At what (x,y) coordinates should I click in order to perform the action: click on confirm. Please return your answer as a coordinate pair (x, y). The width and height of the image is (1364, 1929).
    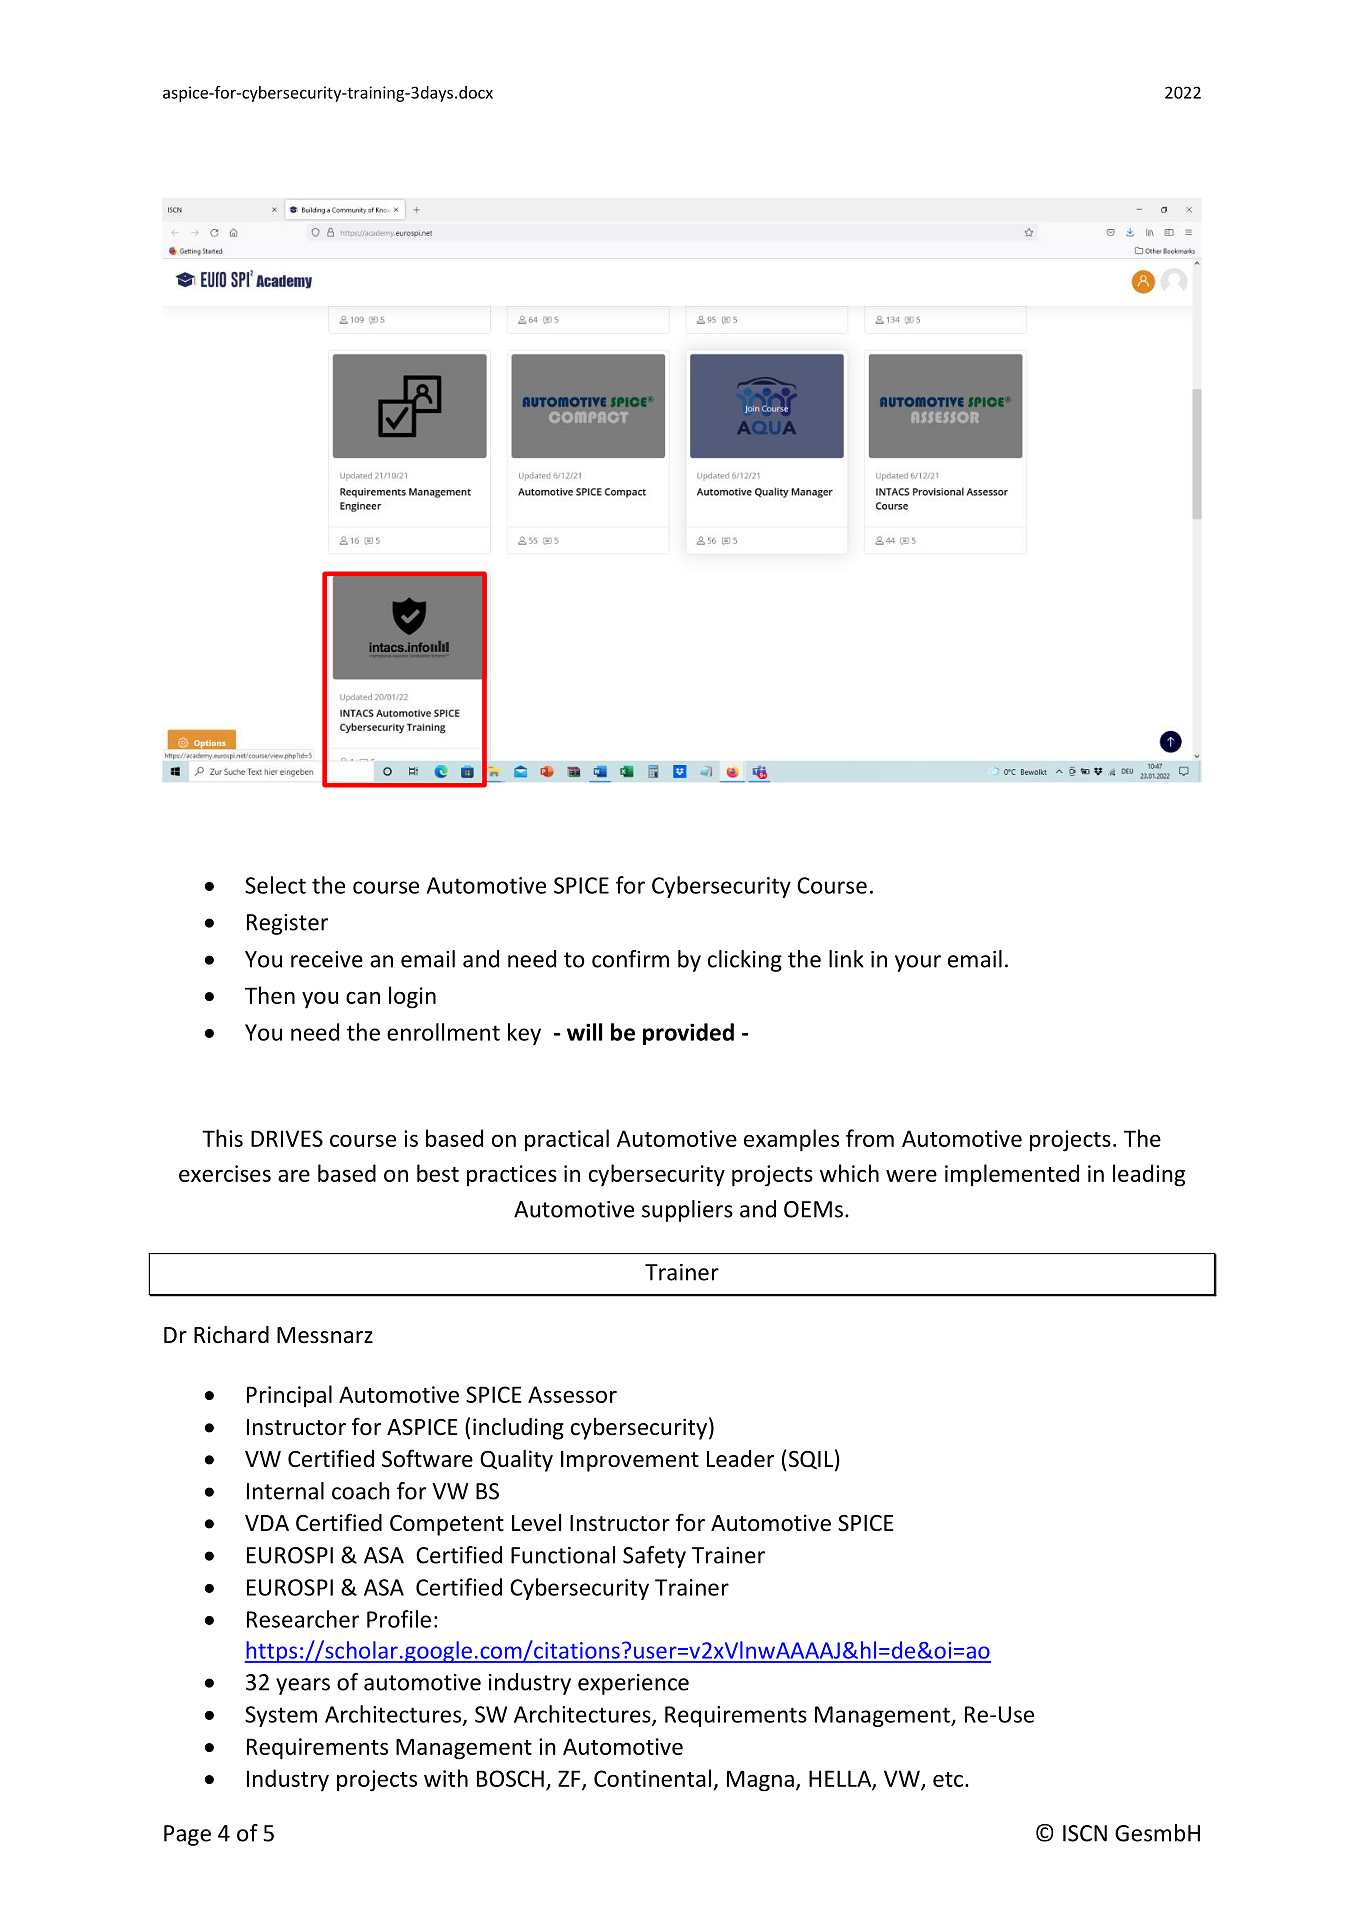
    Looking at the image, I should click on (630, 959).
